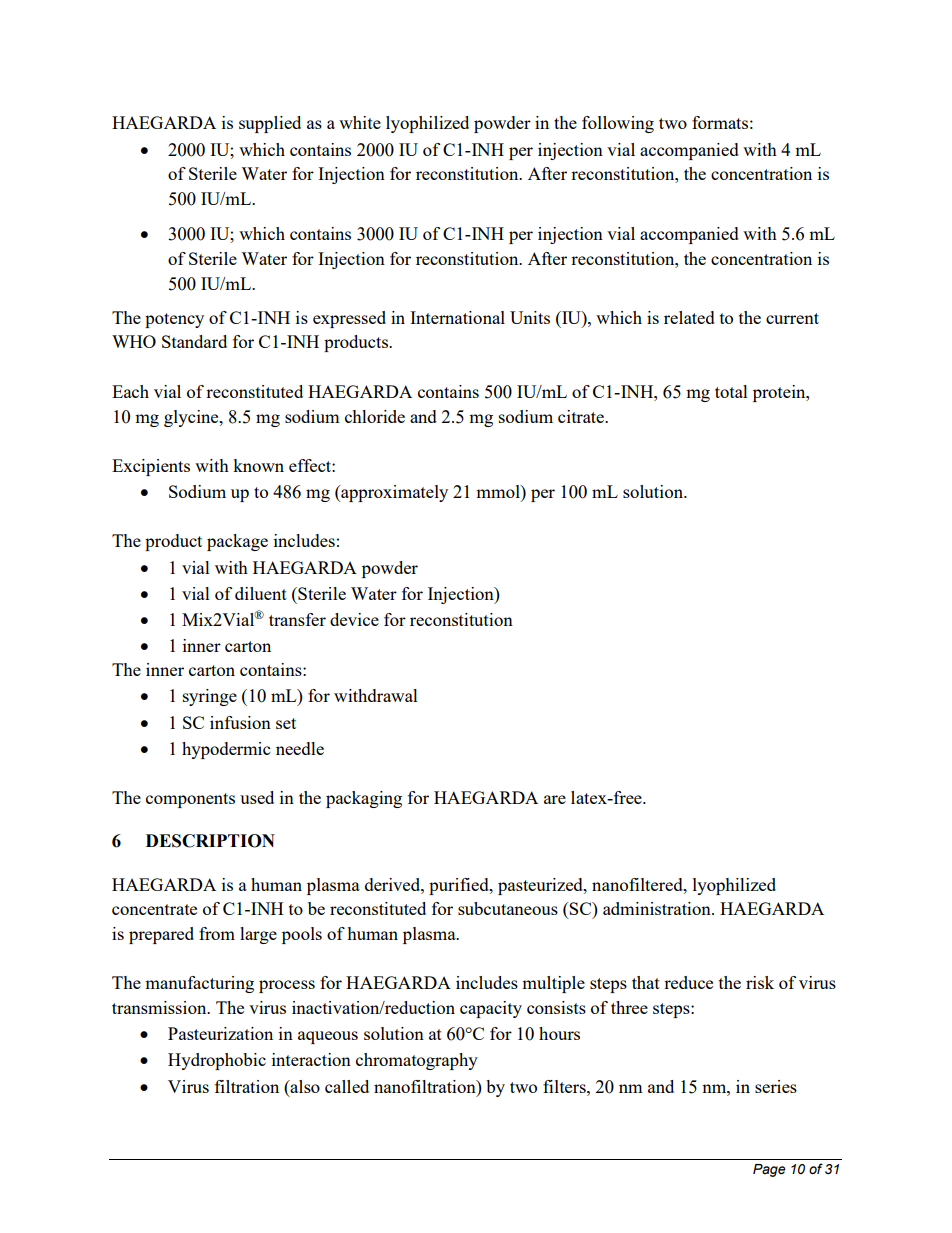 This document has height=1233, width=952. Describe the element at coordinates (270, 124) in the document. I see `supplied` at that location.
